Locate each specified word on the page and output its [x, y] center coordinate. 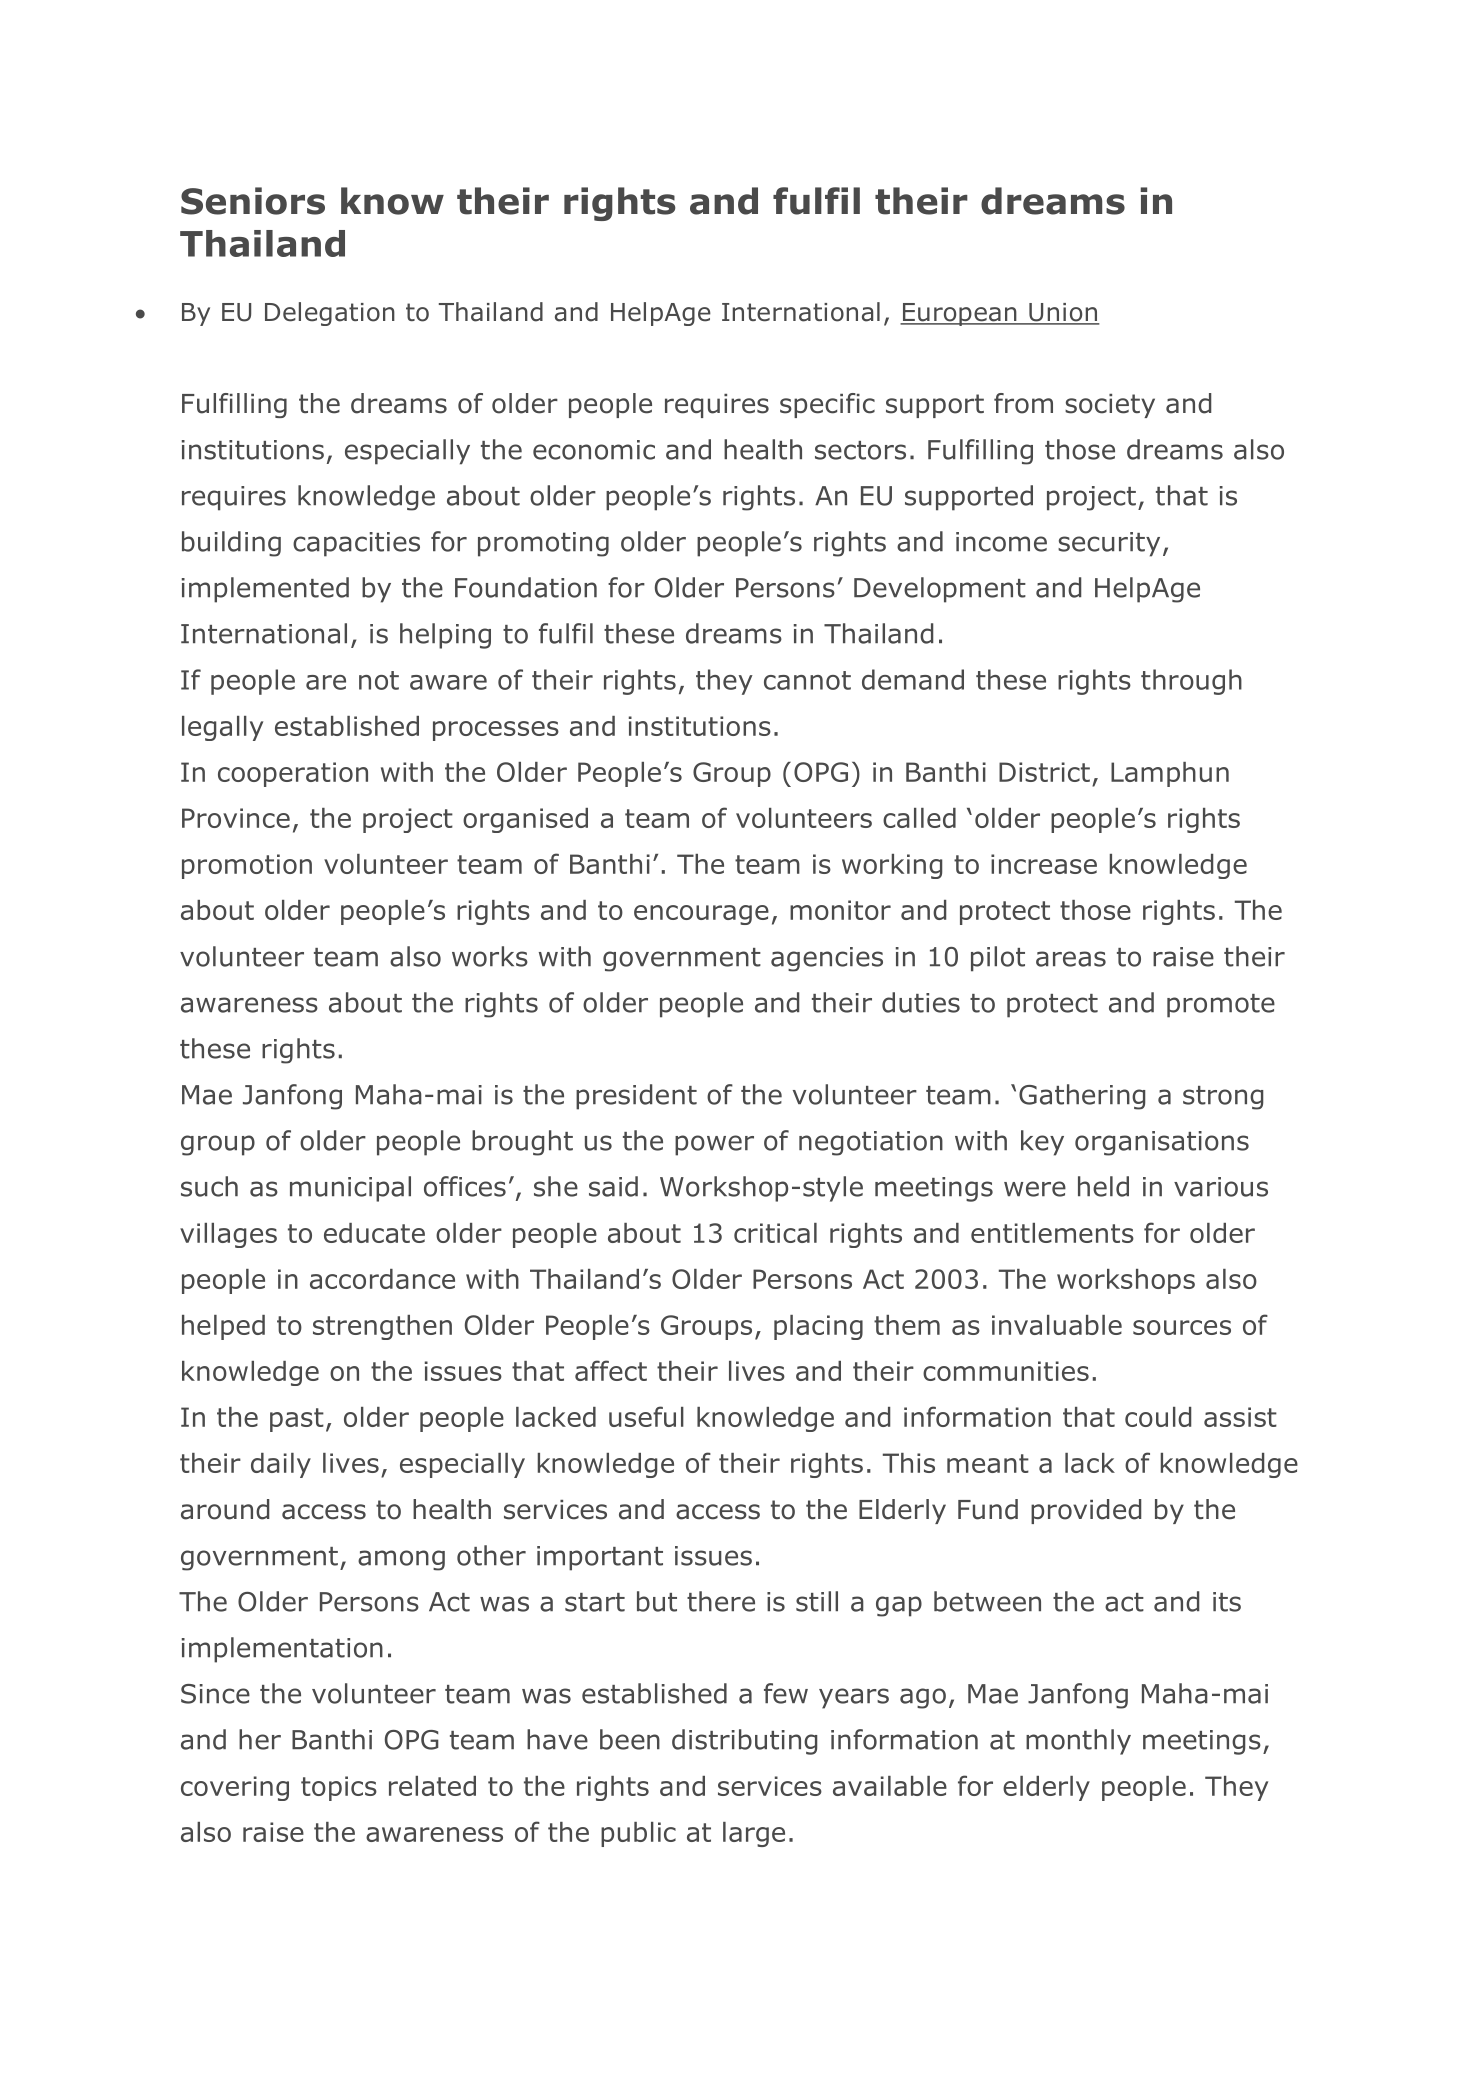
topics [339, 1788]
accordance [382, 1279]
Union [1063, 313]
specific [827, 405]
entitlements [1052, 1233]
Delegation [330, 314]
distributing [744, 1742]
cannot [807, 680]
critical [775, 1233]
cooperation [293, 774]
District [1044, 772]
